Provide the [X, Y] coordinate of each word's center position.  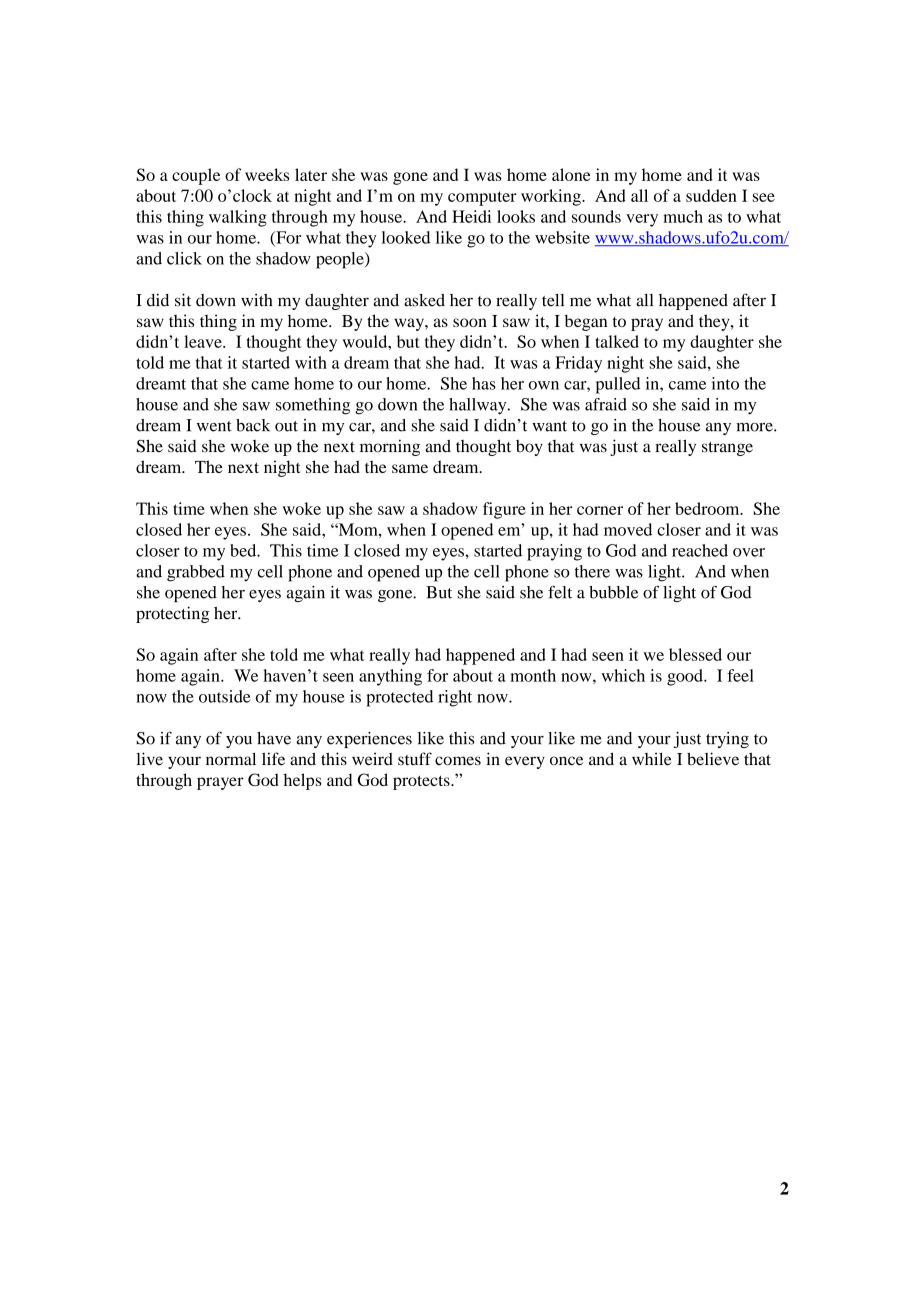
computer [482, 198]
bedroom [708, 508]
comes [458, 761]
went [214, 426]
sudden [711, 195]
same [410, 468]
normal [231, 759]
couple [196, 176]
